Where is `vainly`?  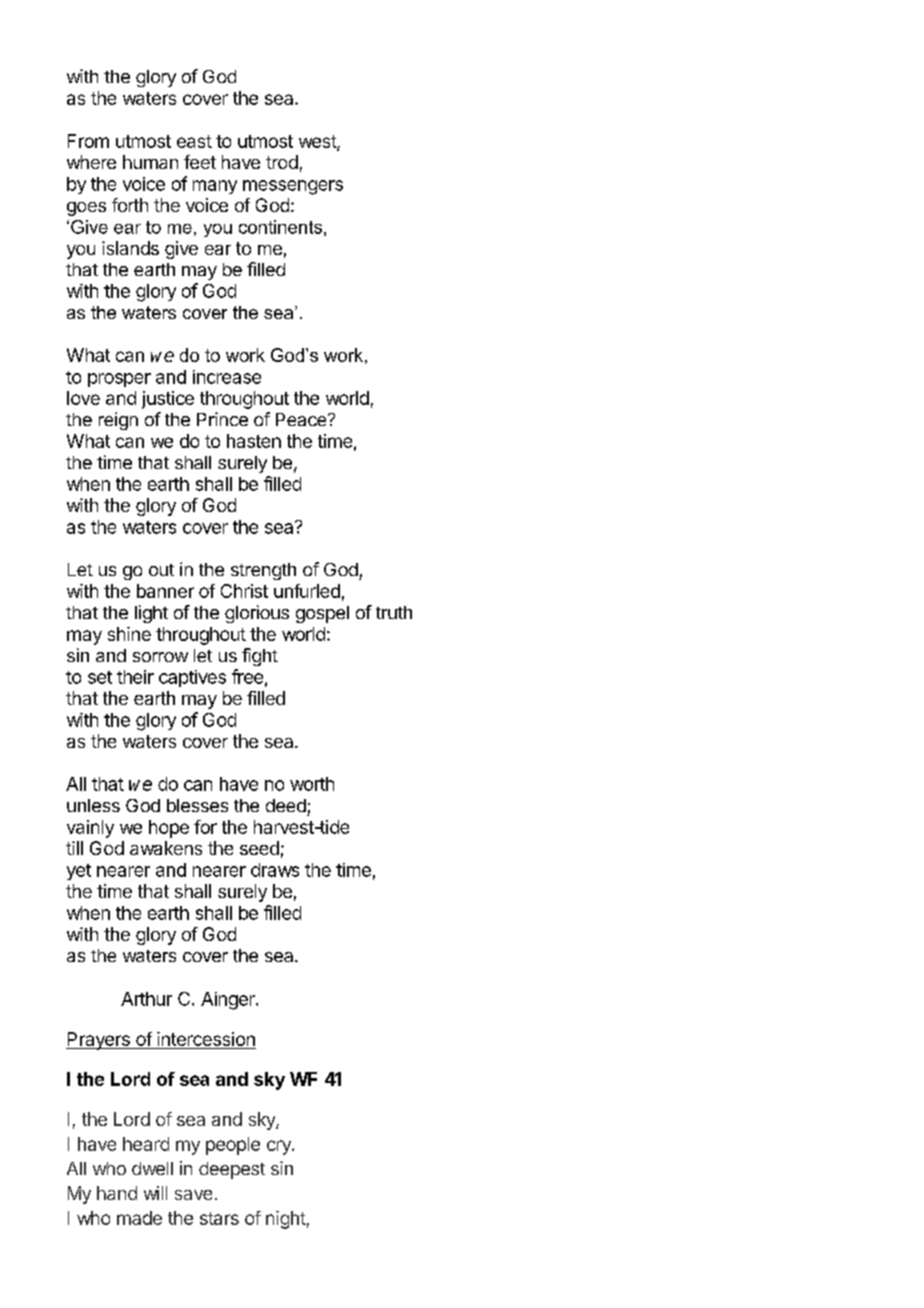 vainly is located at coordinates (90, 829).
